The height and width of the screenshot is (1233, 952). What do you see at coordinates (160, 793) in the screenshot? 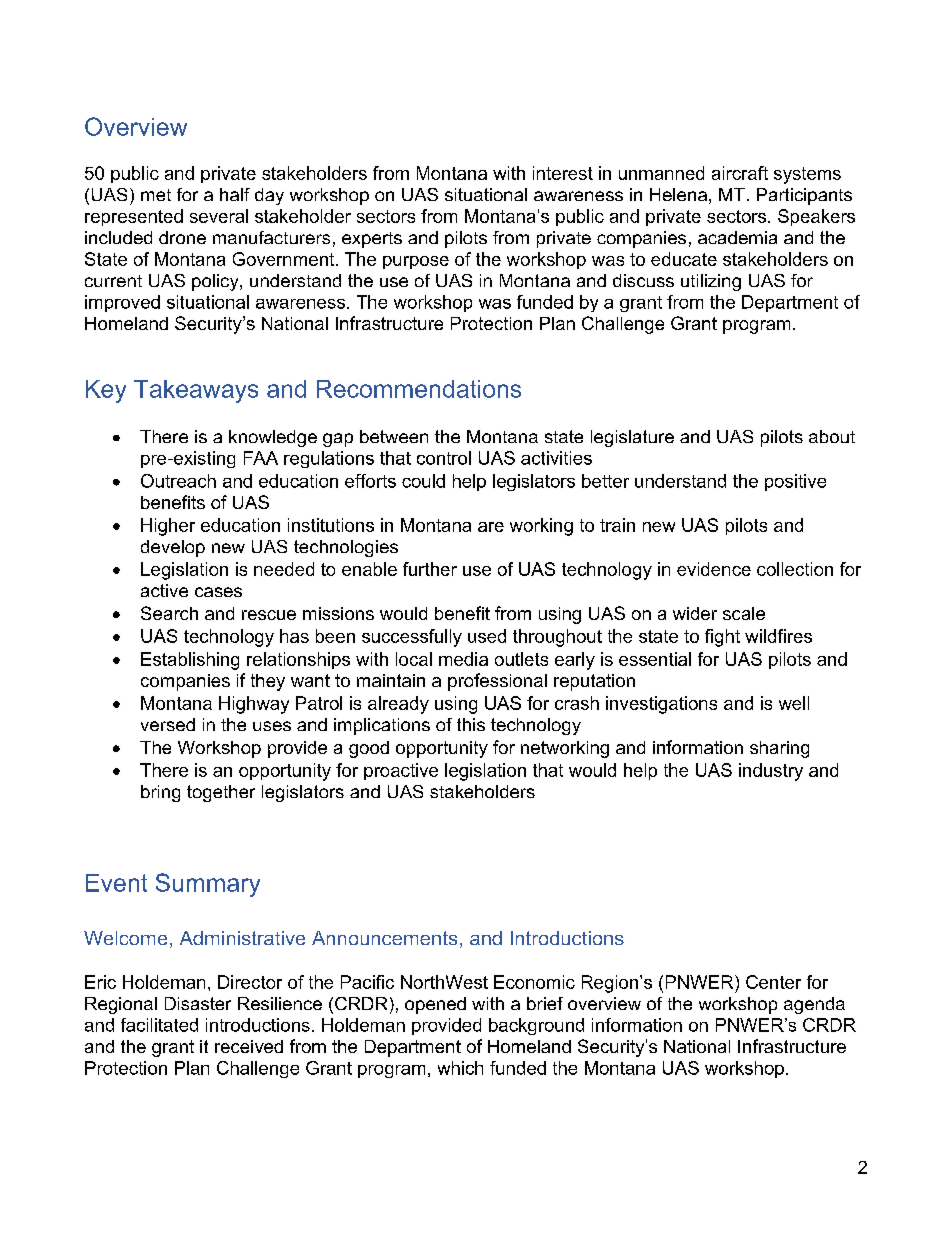
I see `bring` at bounding box center [160, 793].
